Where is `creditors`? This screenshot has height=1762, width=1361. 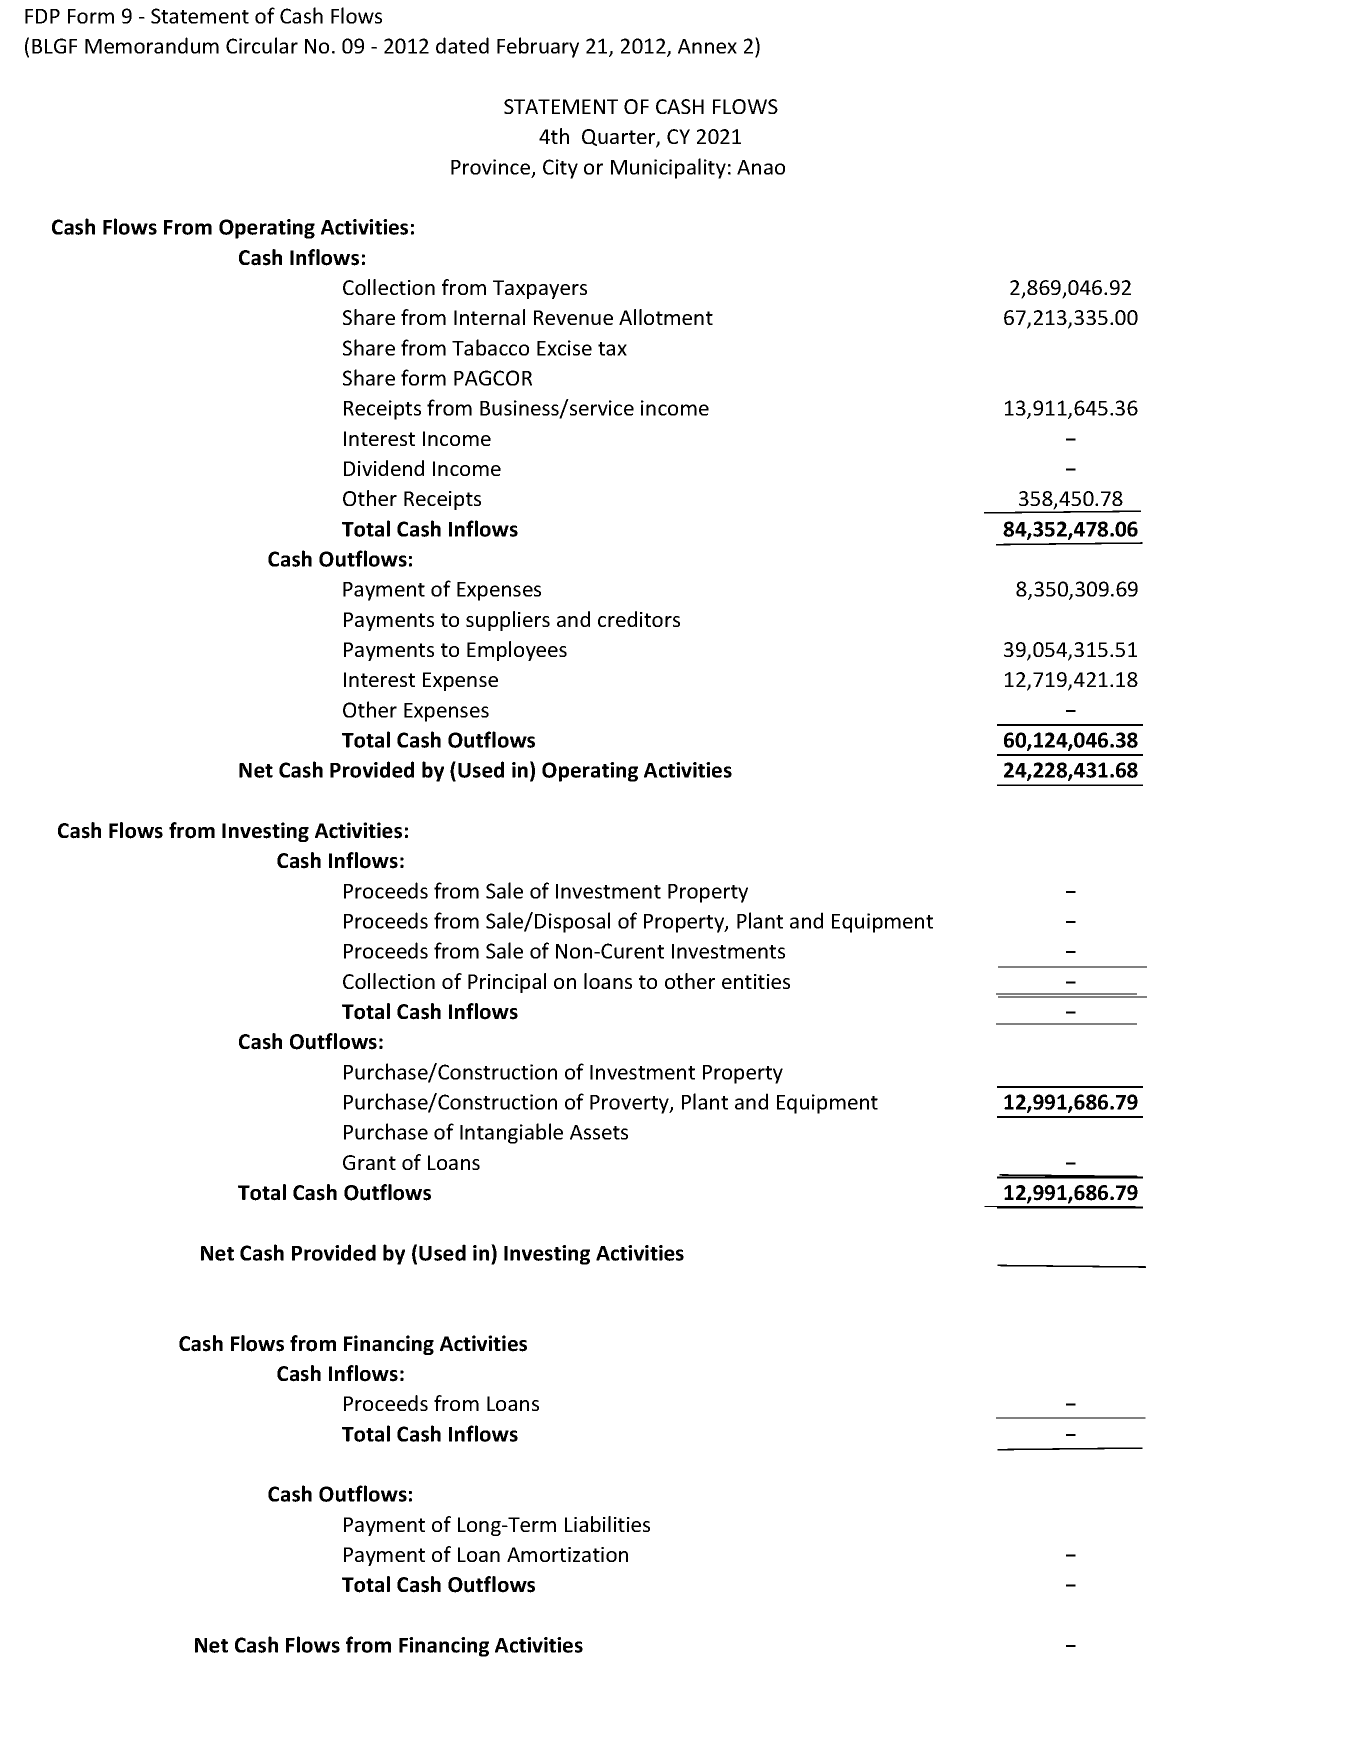 creditors is located at coordinates (639, 619).
